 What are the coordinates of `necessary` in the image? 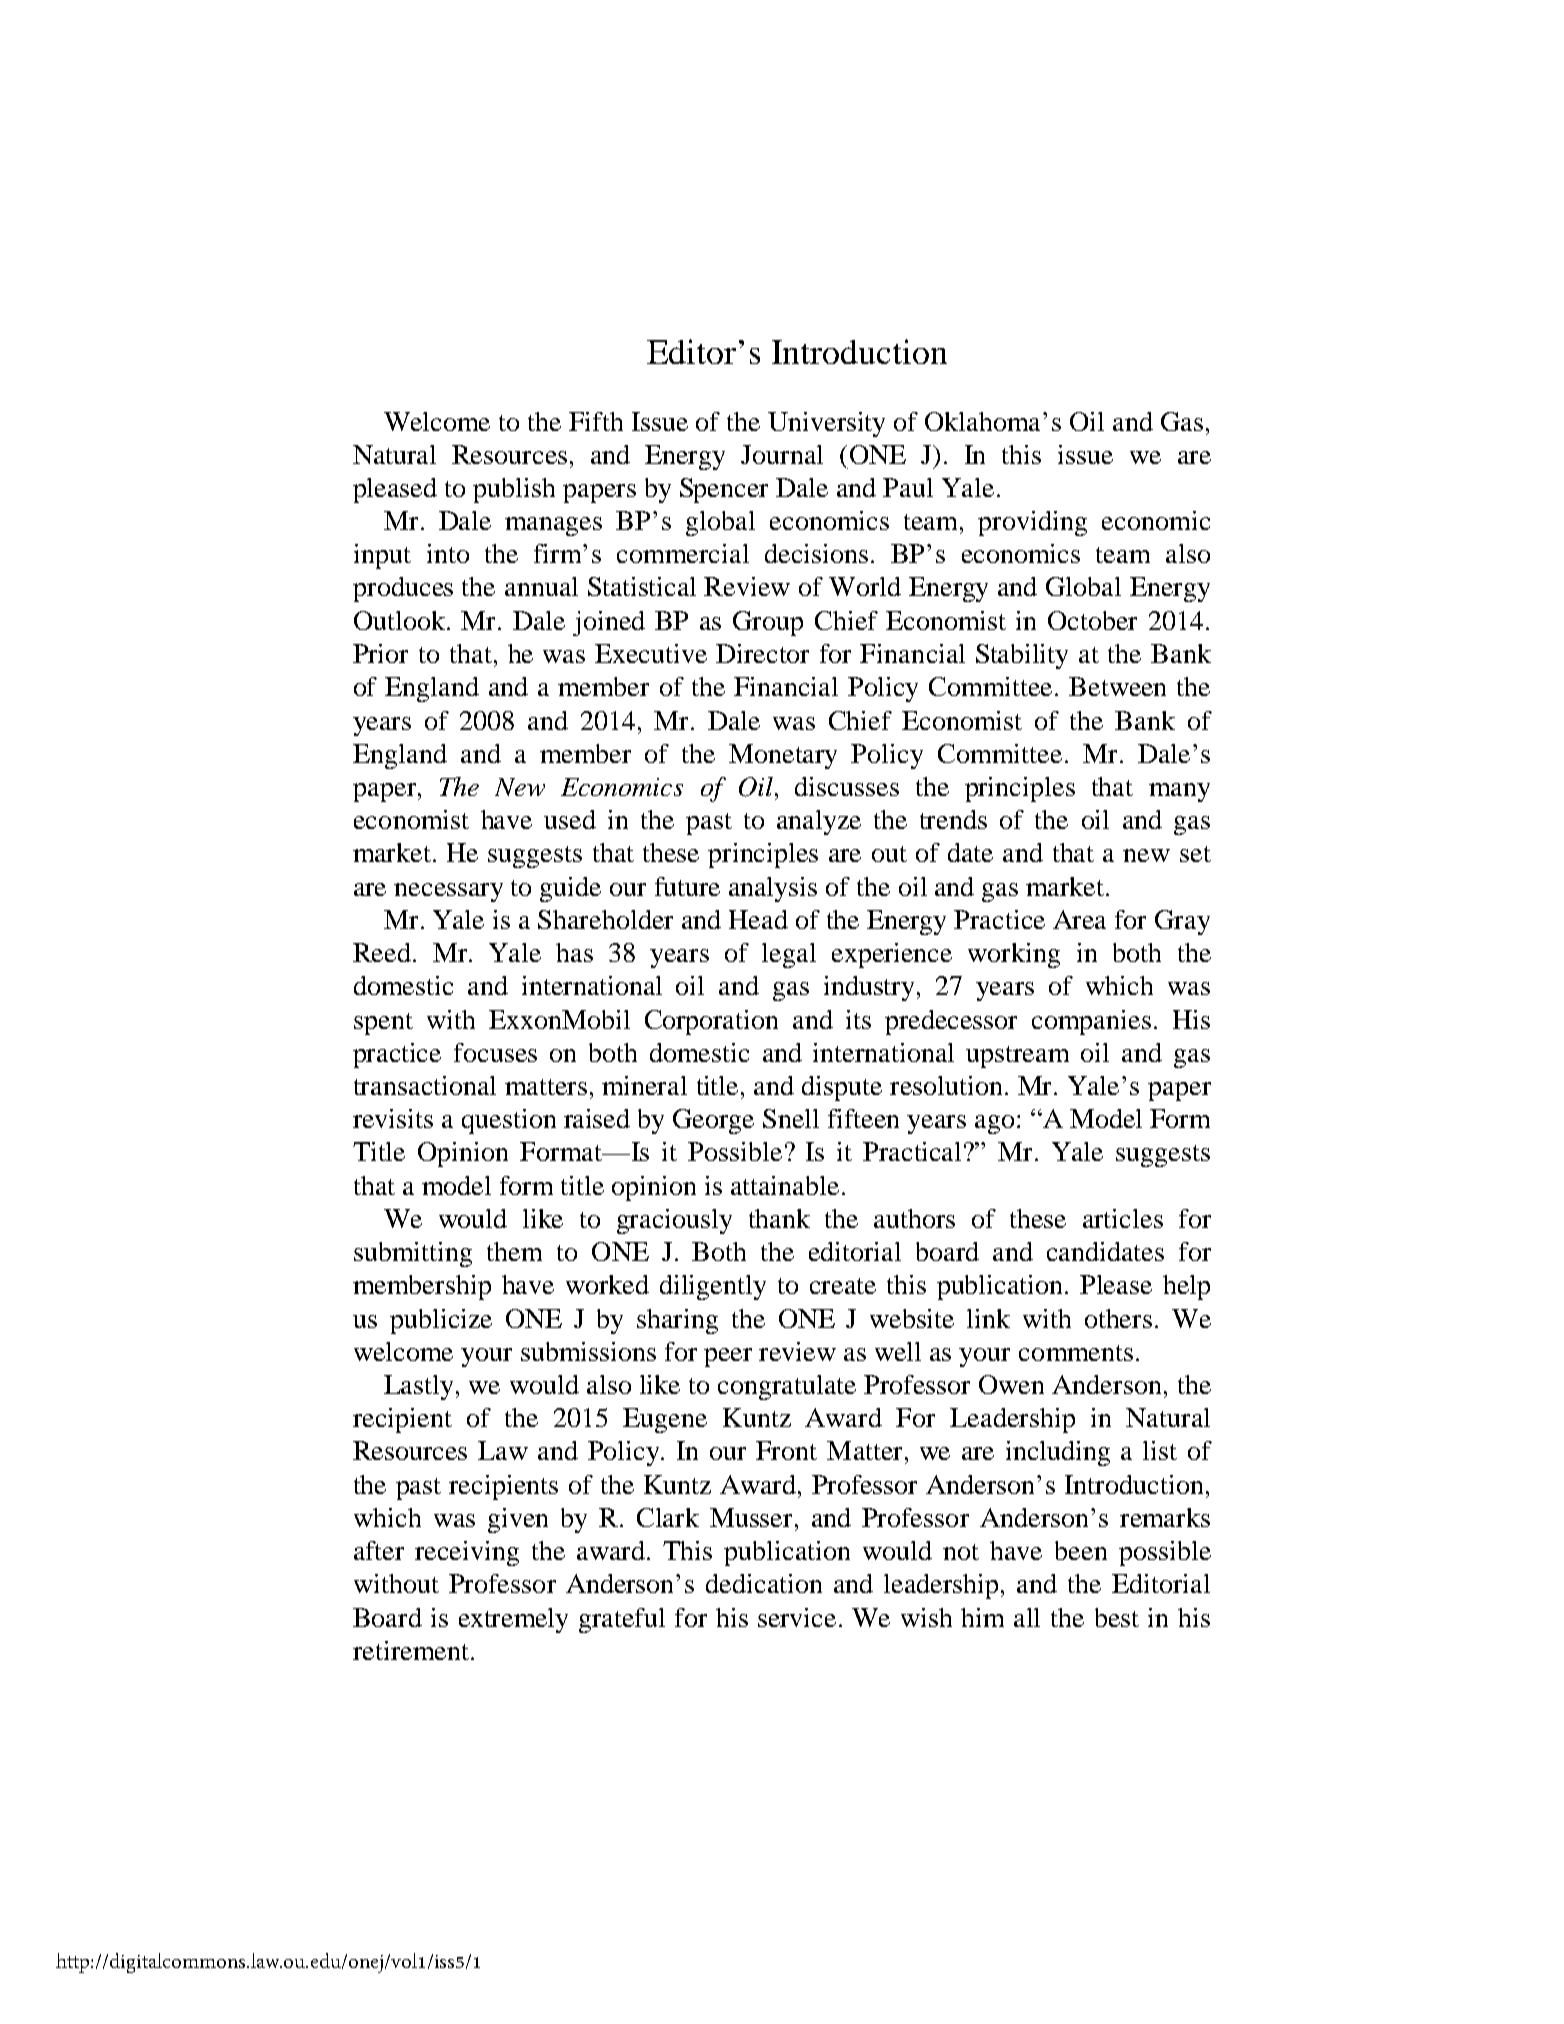 It's located at (448, 892).
